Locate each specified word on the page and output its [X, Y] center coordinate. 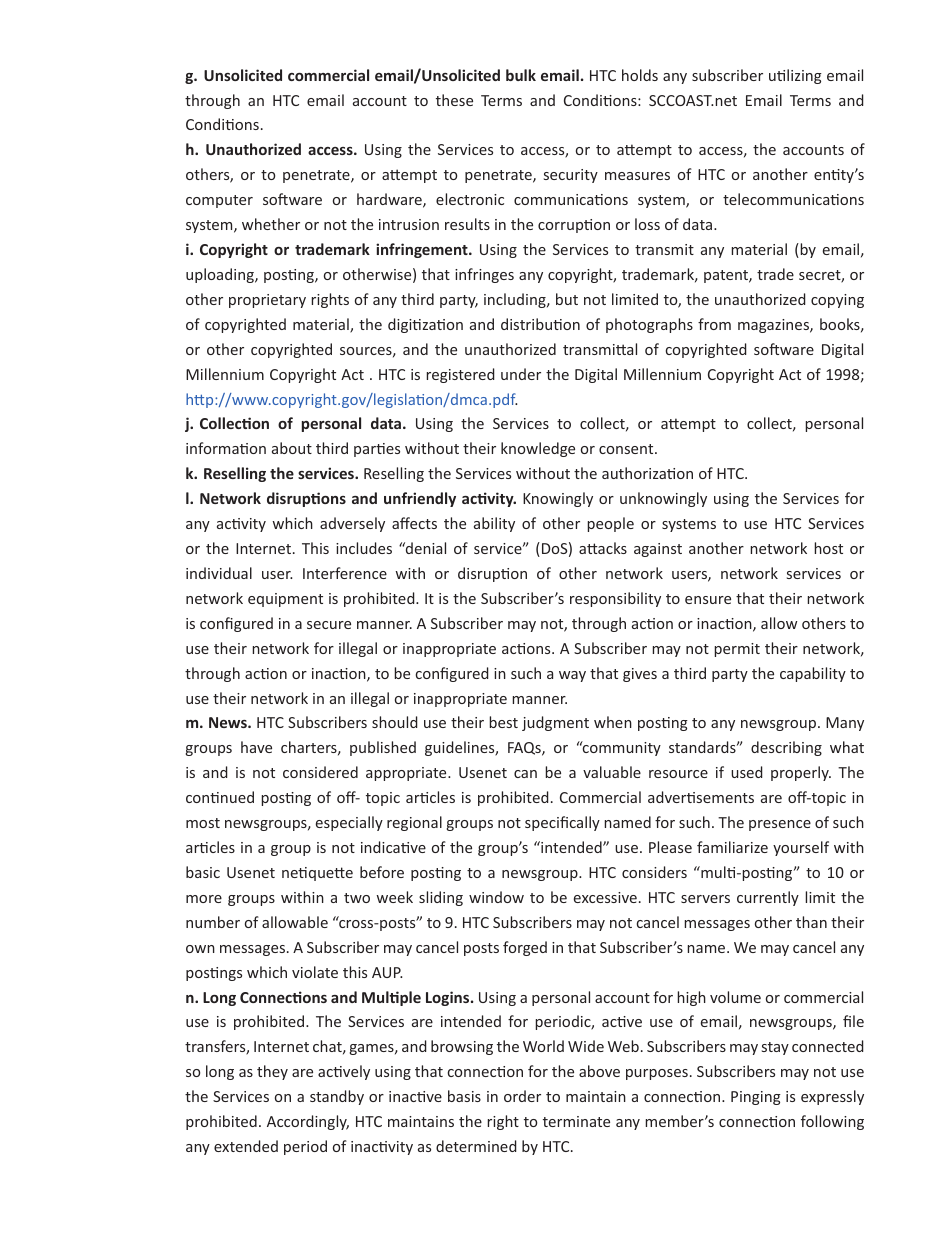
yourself [801, 848]
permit [737, 650]
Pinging [756, 1098]
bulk [521, 75]
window [496, 897]
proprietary [267, 301]
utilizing [795, 76]
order [522, 1096]
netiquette [317, 874]
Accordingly [308, 1122]
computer [219, 201]
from [714, 324]
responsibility [615, 599]
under [521, 374]
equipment [285, 600]
